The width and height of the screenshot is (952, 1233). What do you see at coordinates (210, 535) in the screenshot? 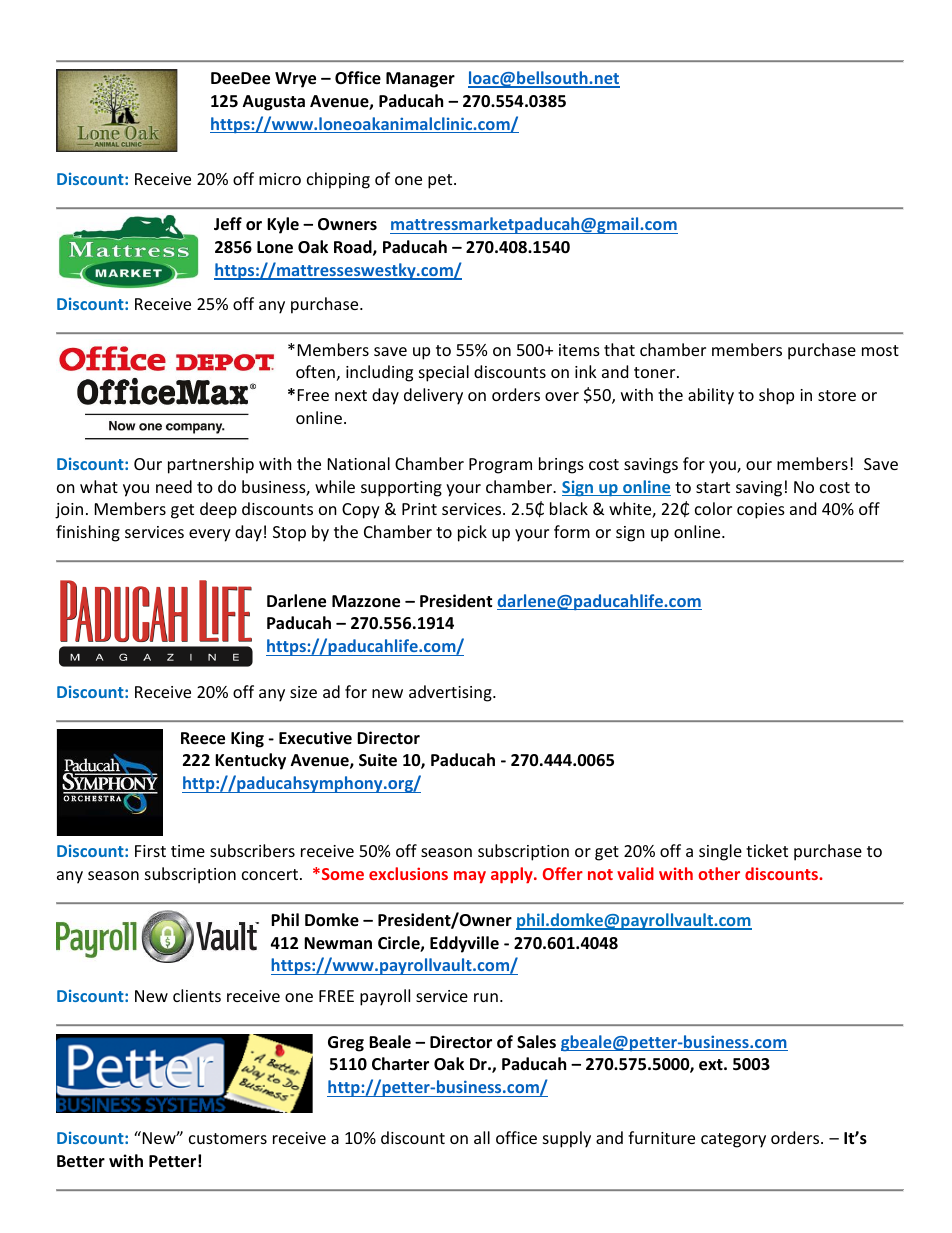
I see `every` at bounding box center [210, 535].
